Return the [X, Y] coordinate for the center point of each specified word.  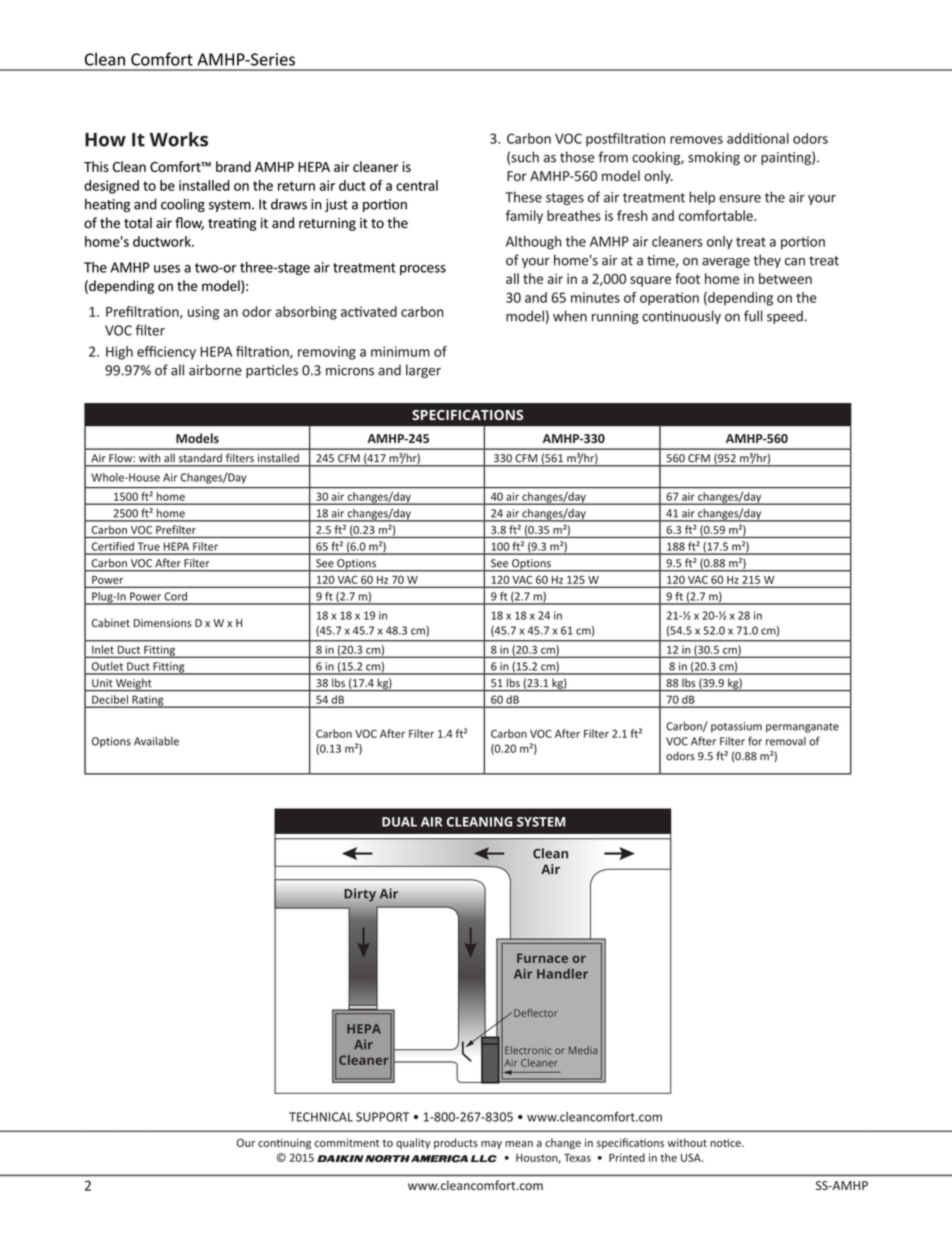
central [417, 185]
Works [179, 139]
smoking [714, 158]
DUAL [399, 822]
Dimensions [163, 623]
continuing [284, 1144]
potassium [736, 727]
